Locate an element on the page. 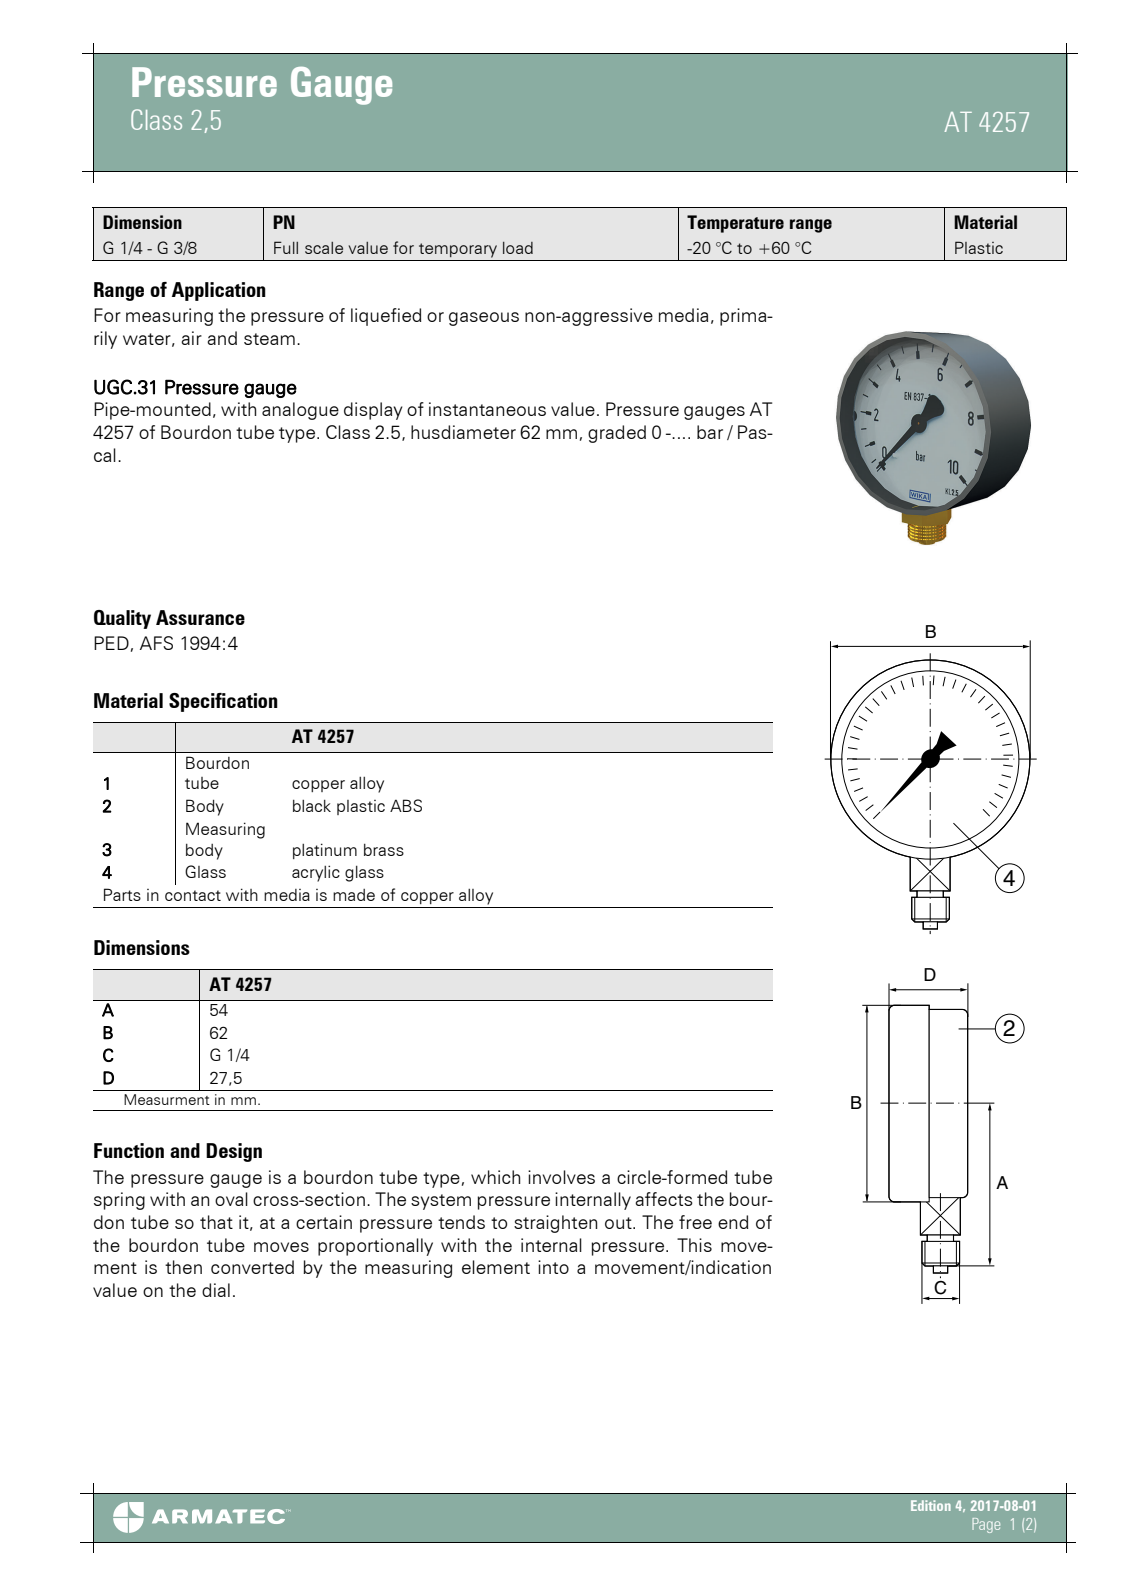  straighten is located at coordinates (555, 1224).
